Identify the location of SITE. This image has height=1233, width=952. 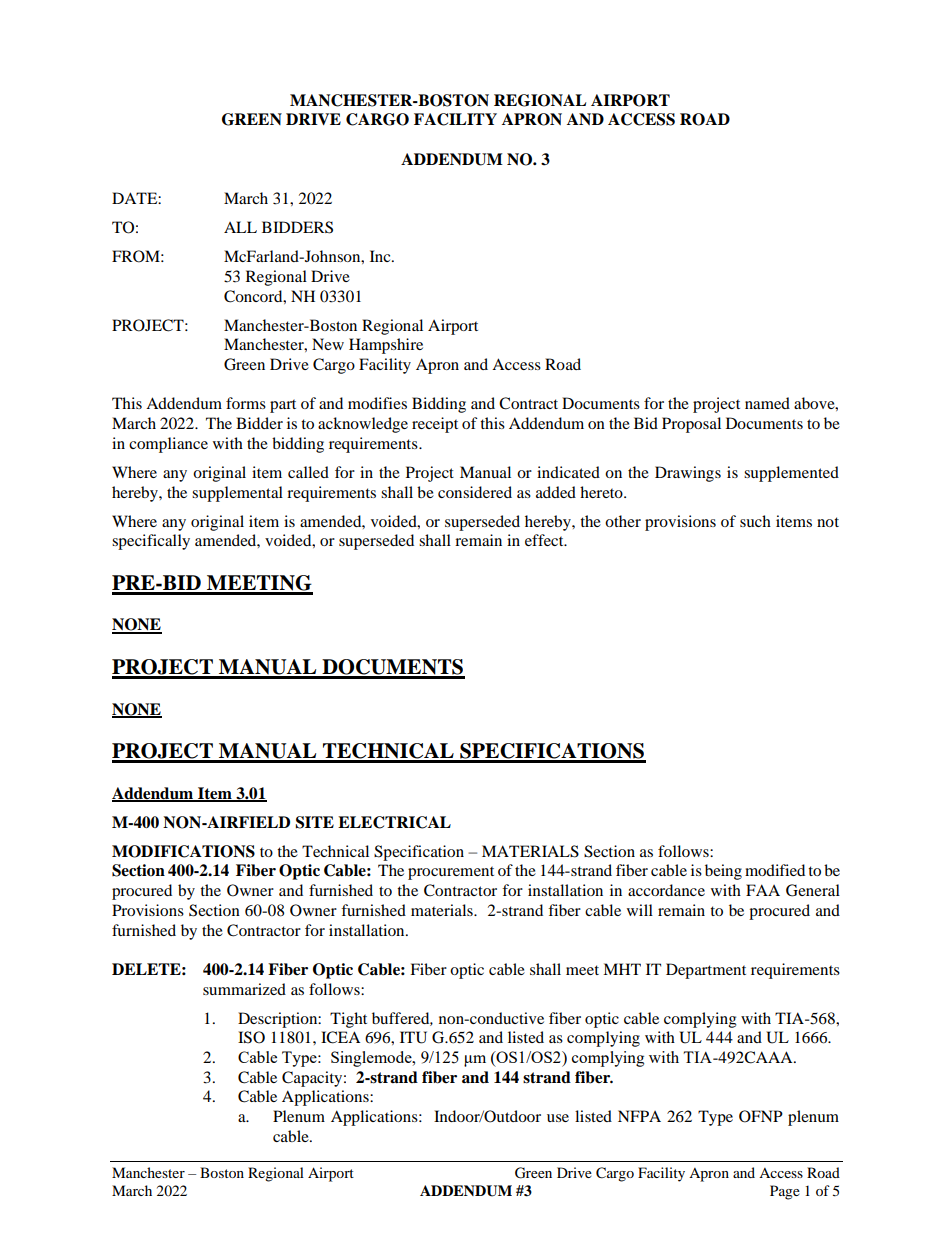
(315, 822).
